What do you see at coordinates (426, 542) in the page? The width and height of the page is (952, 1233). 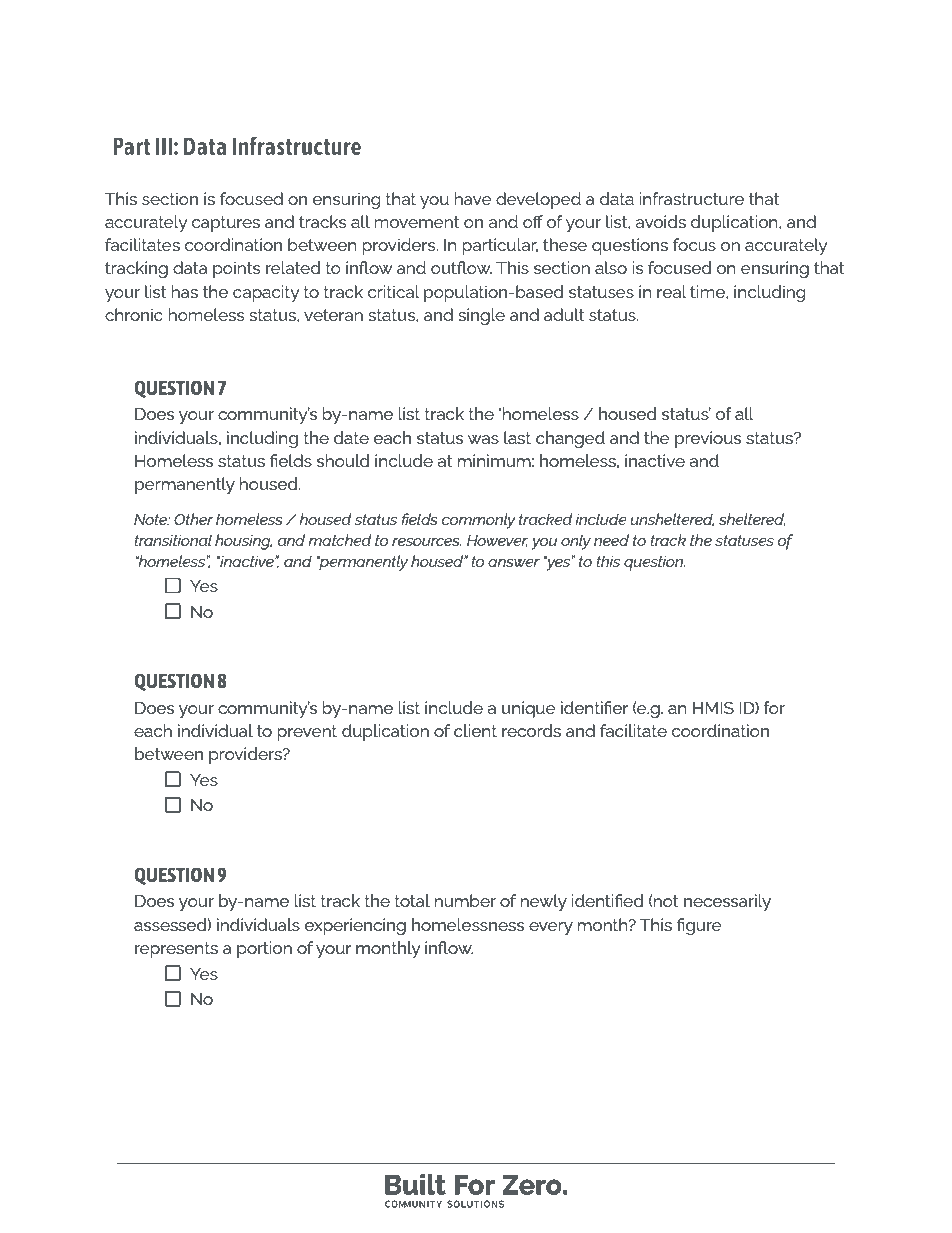 I see `resources` at bounding box center [426, 542].
